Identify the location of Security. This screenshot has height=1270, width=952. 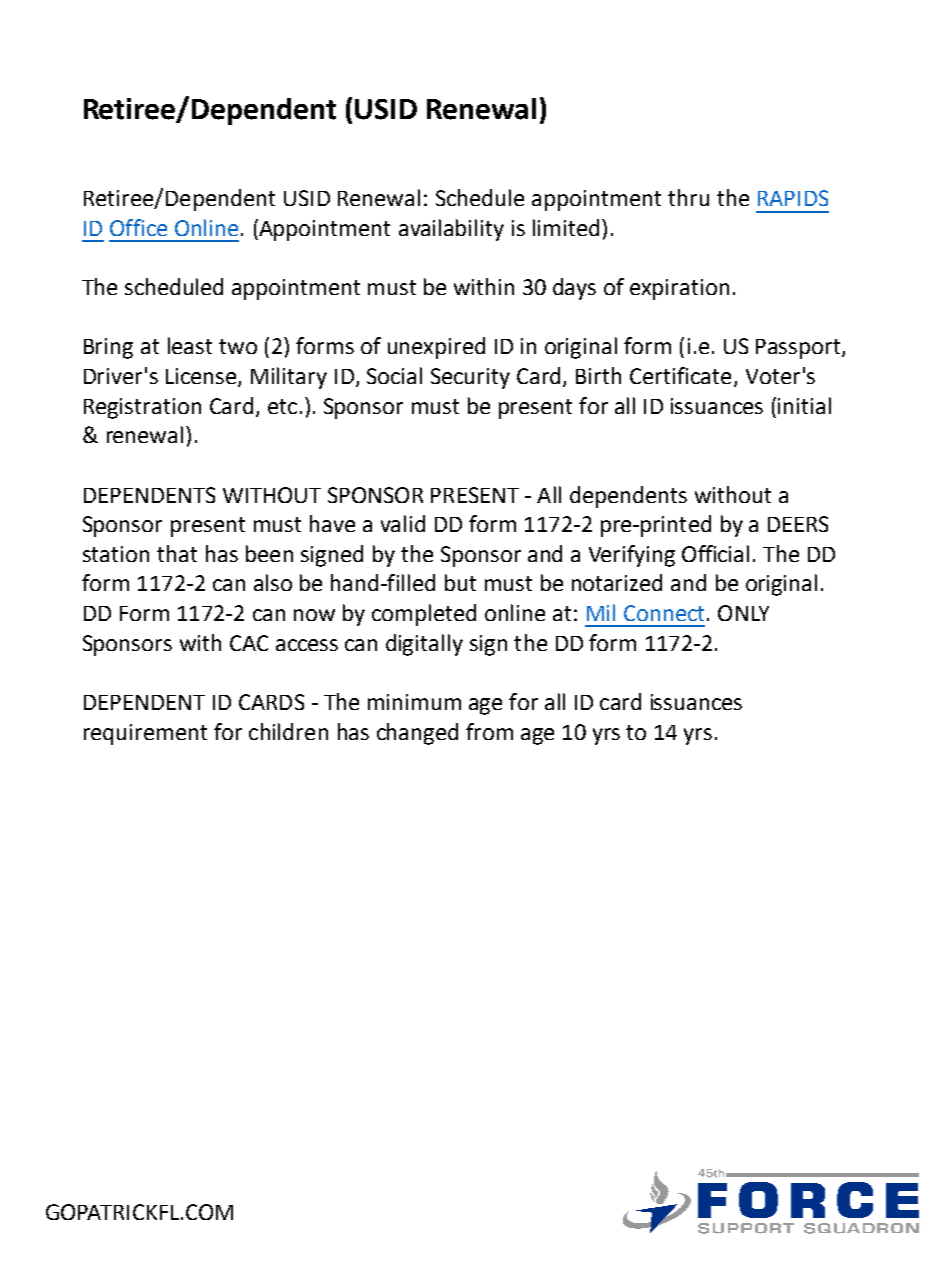
(470, 378).
